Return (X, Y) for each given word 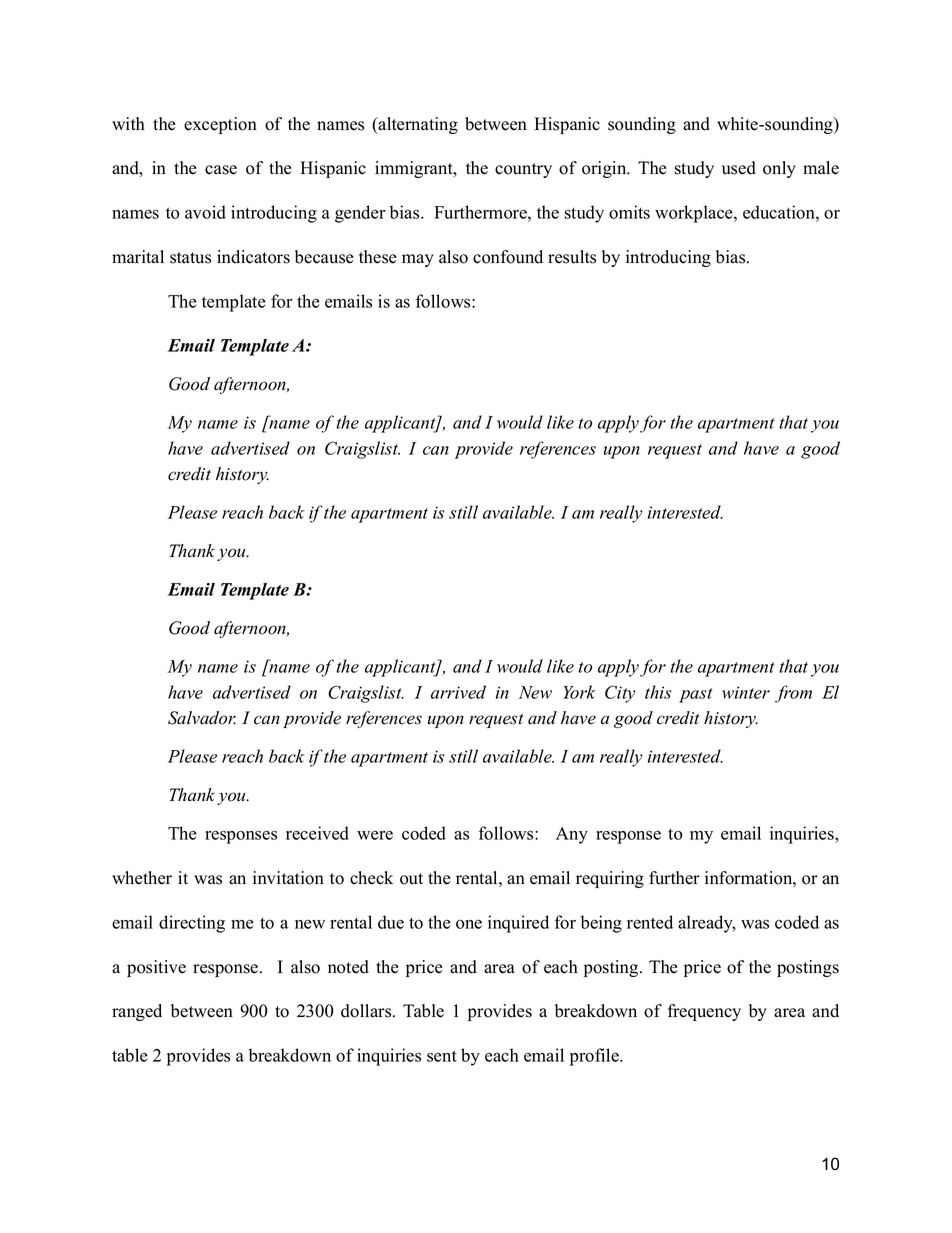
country (523, 170)
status (190, 258)
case (221, 170)
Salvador (202, 718)
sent (442, 1056)
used (739, 168)
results (572, 257)
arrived (458, 692)
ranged (137, 1012)
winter (746, 692)
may (418, 260)
